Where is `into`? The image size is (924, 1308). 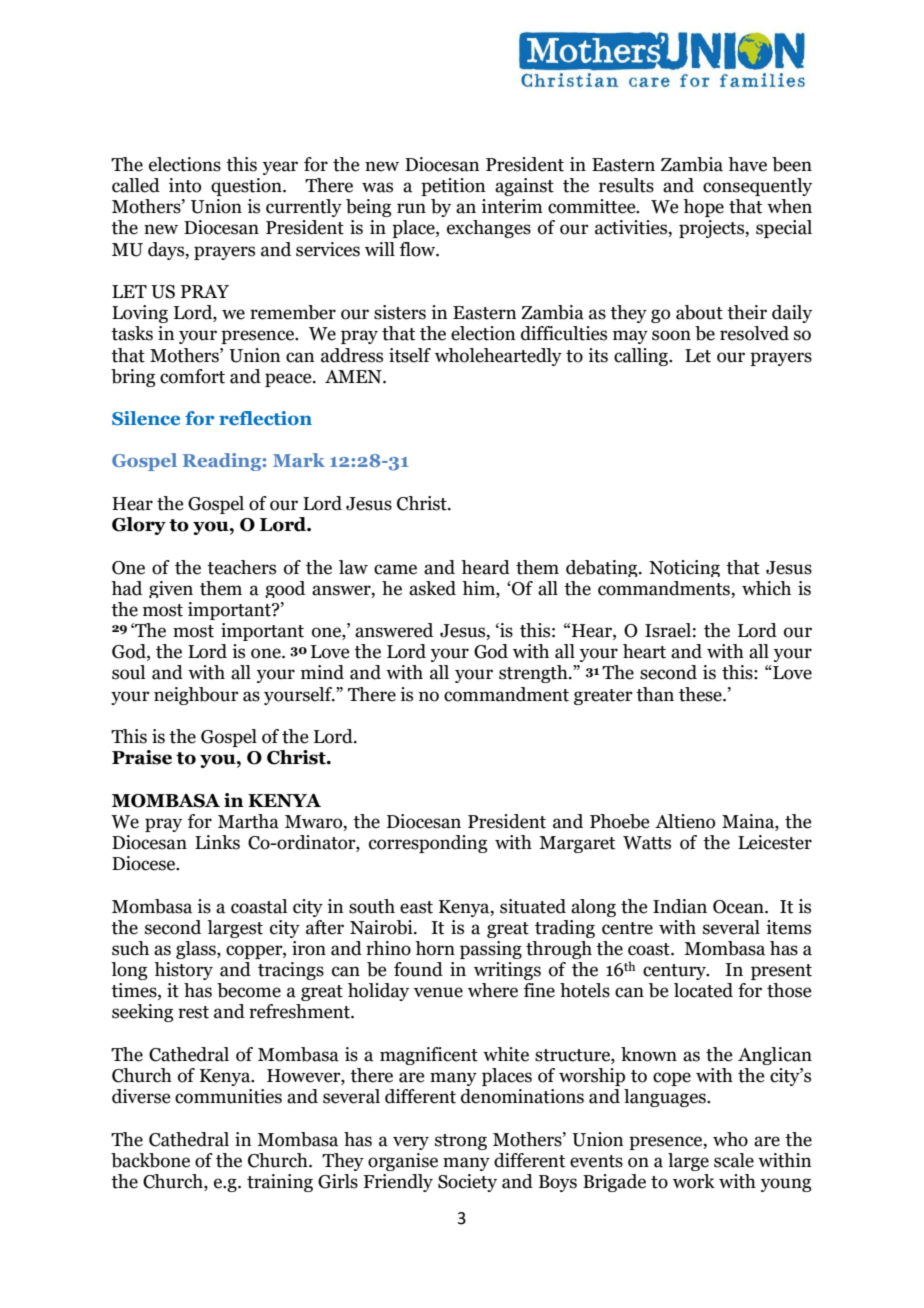
into is located at coordinates (185, 185).
